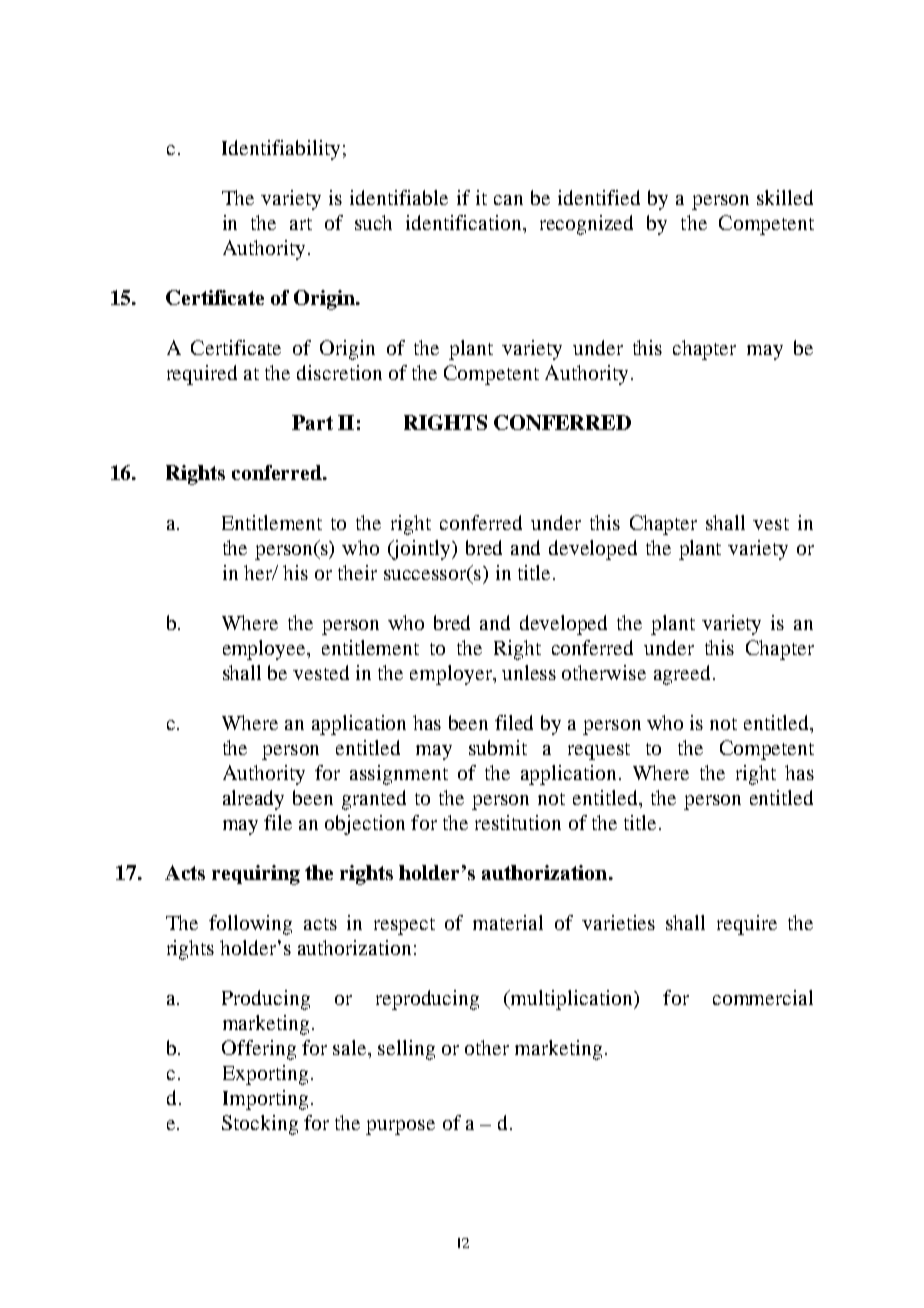 Image resolution: width=924 pixels, height=1308 pixels. Describe the element at coordinates (763, 997) in the document. I see `commercial` at that location.
